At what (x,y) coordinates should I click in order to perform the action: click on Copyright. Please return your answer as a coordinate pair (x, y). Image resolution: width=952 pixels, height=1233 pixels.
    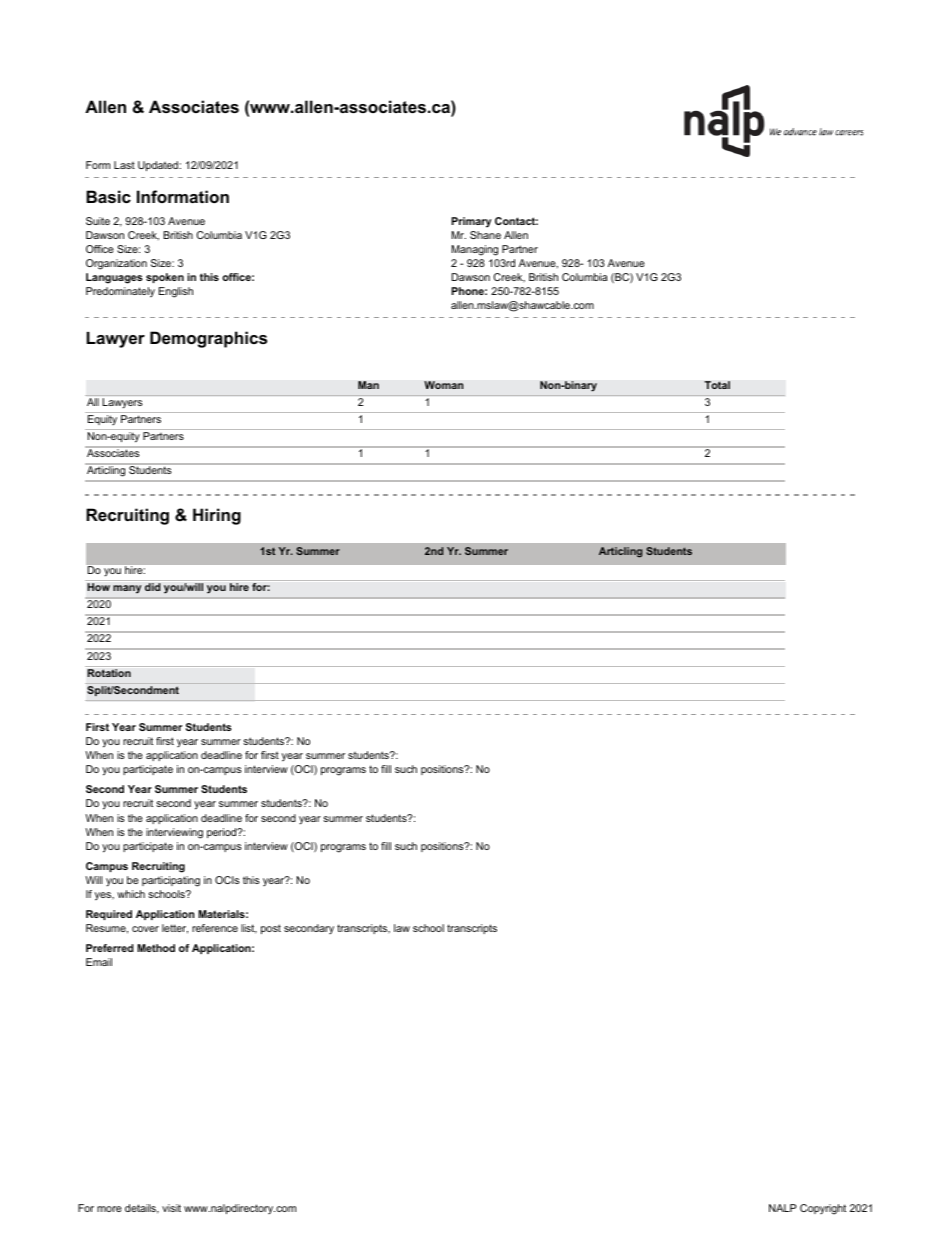
    Looking at the image, I should click on (823, 1209).
